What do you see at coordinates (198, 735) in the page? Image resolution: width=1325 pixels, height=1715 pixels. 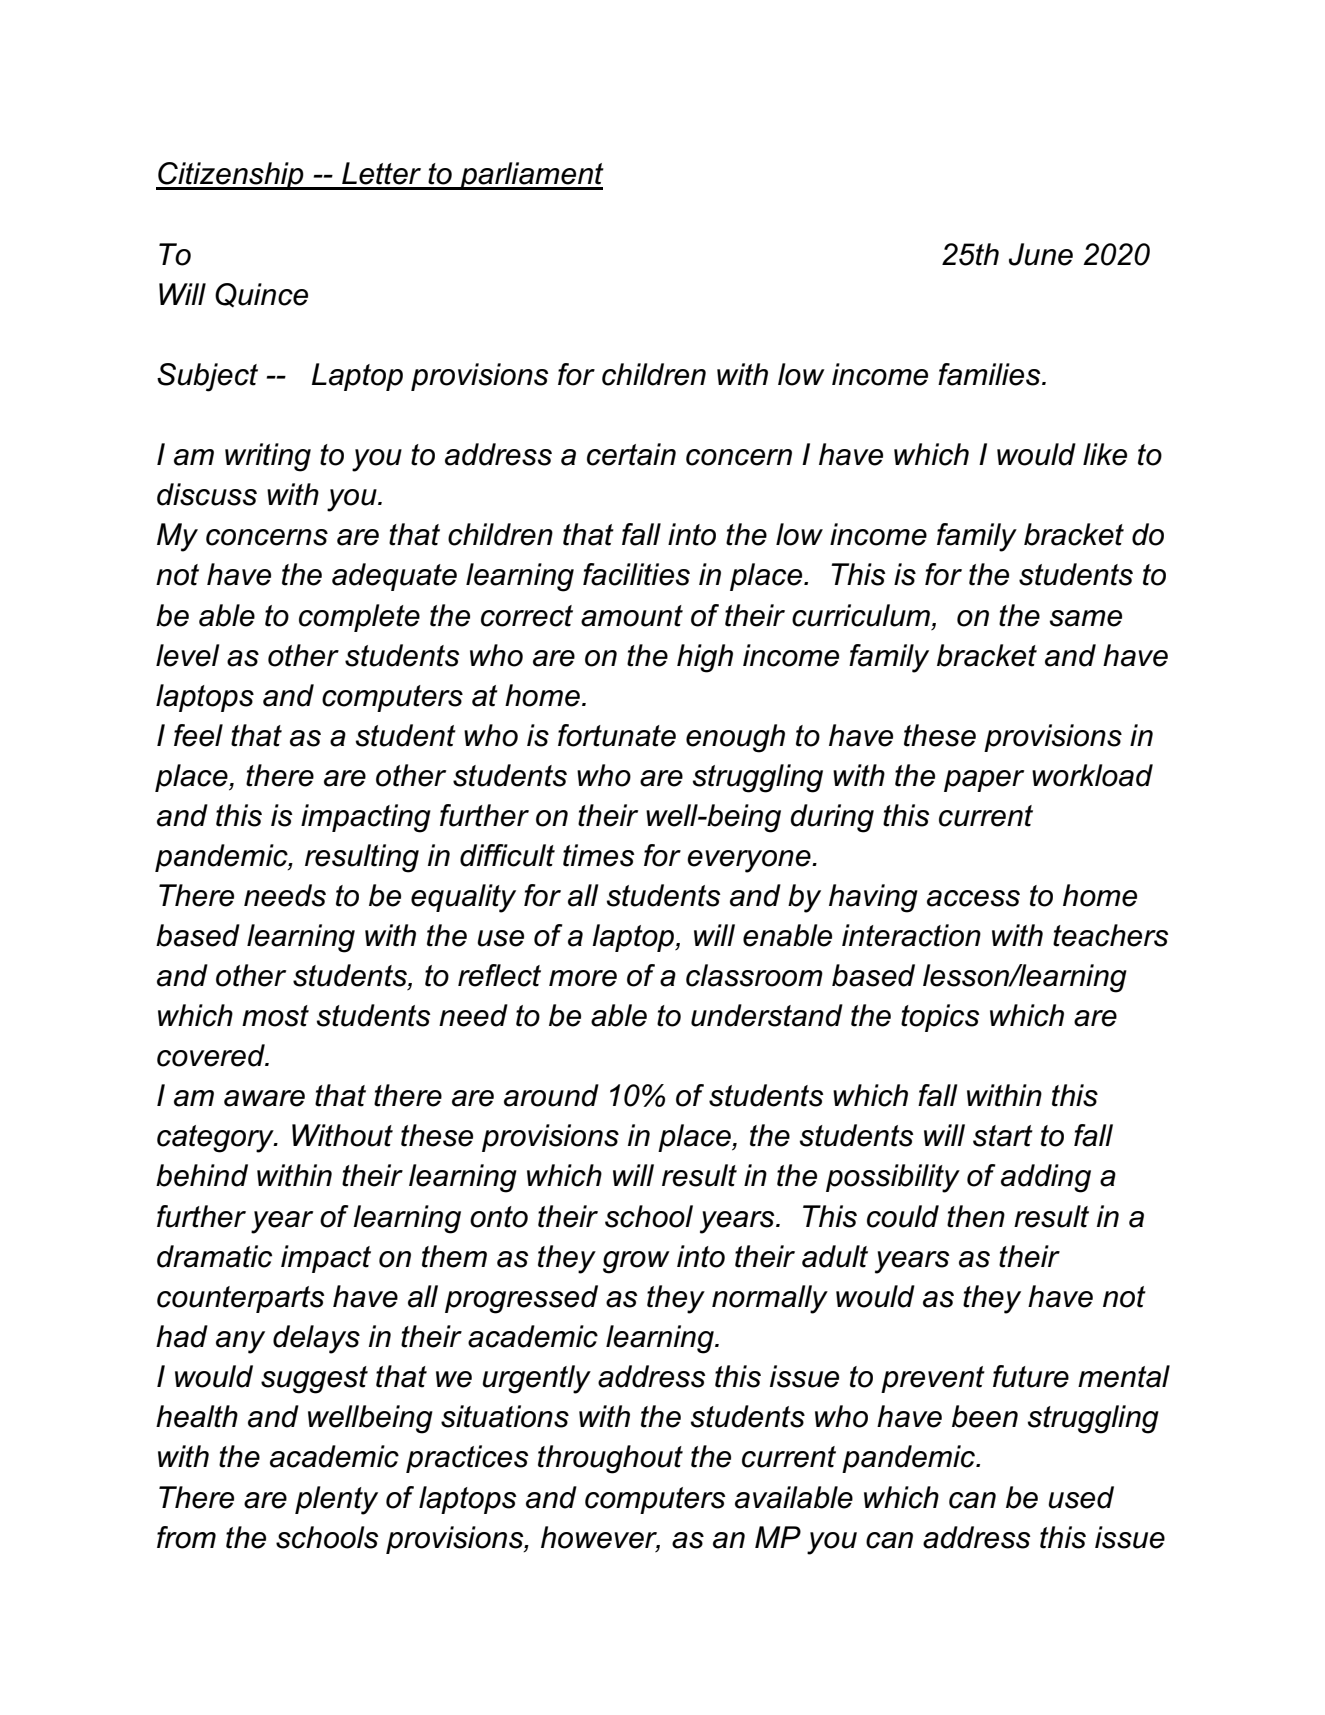 I see `feel` at bounding box center [198, 735].
